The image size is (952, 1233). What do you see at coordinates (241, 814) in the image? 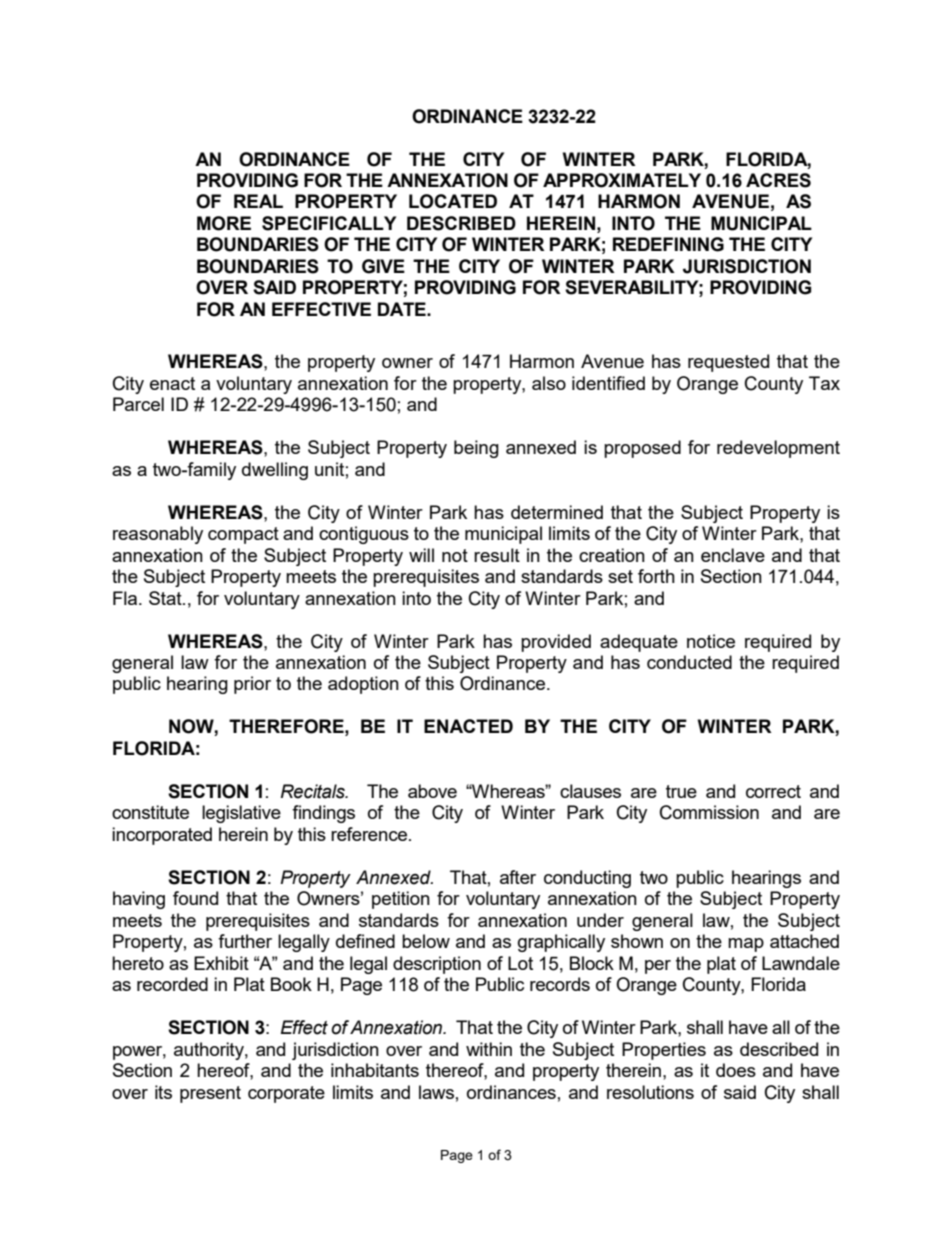
I see `legislative` at bounding box center [241, 814].
